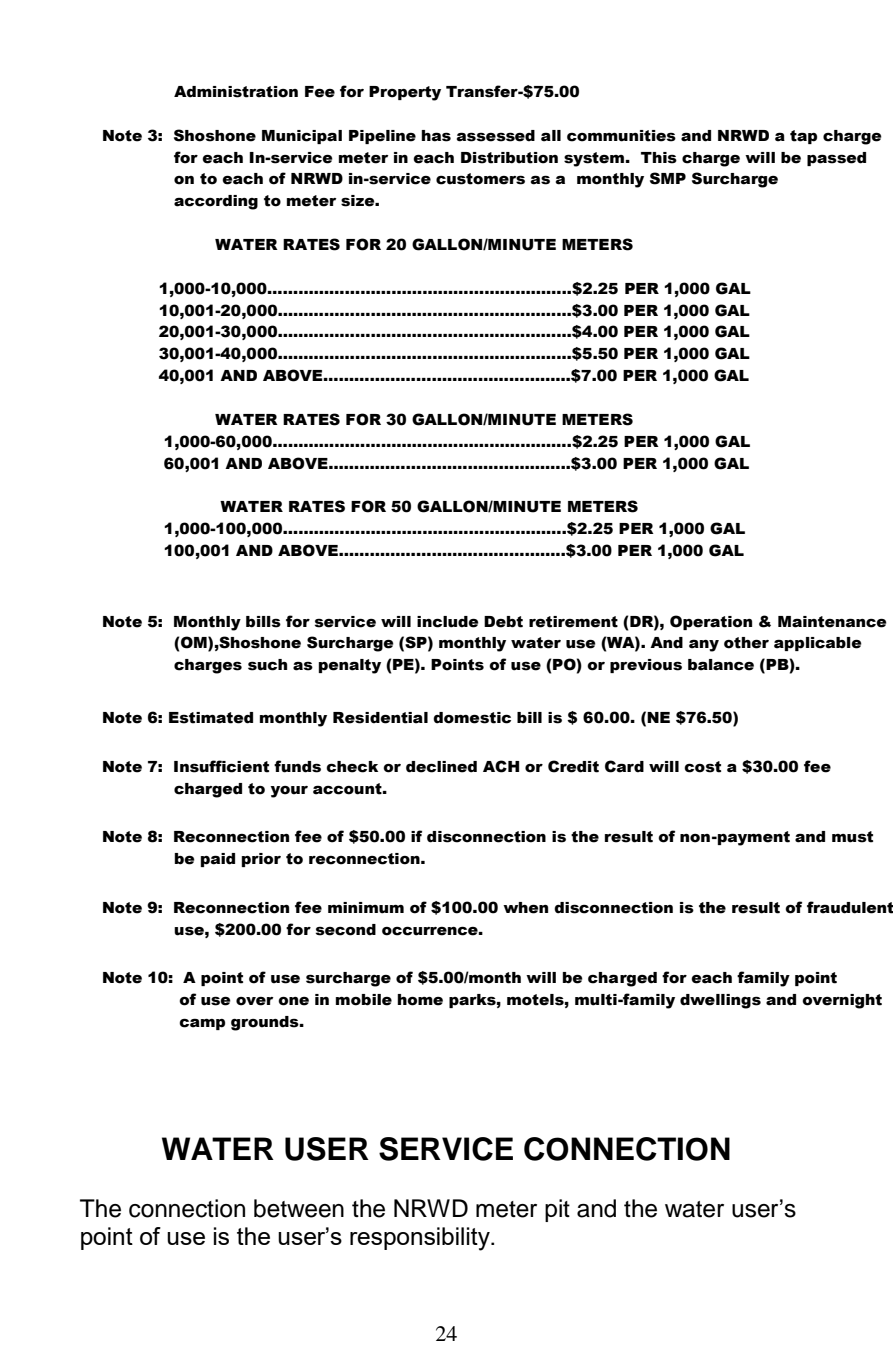 The height and width of the screenshot is (1372, 893). Describe the element at coordinates (832, 622) in the screenshot. I see `Maintenance` at that location.
